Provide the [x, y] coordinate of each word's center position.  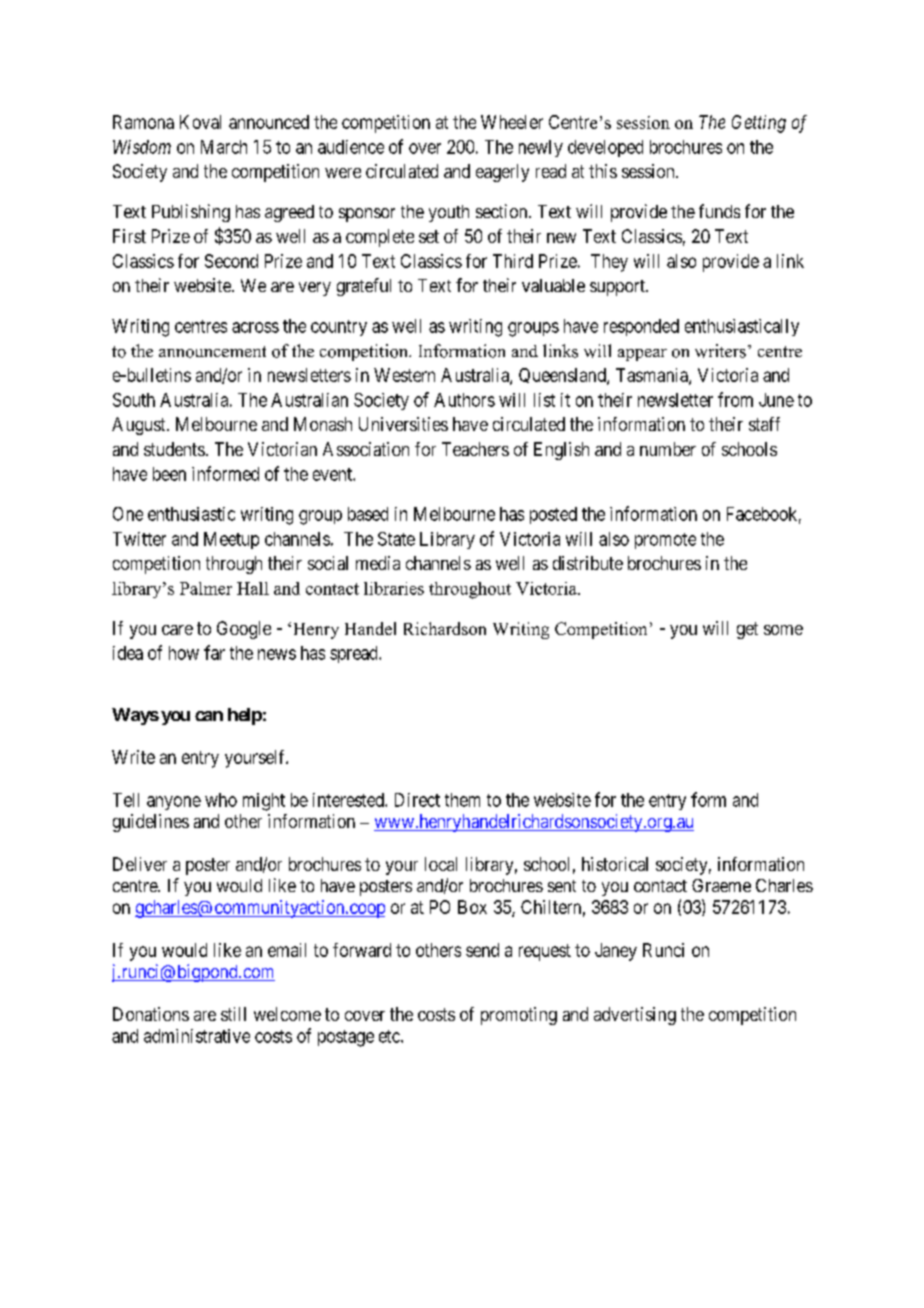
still [233, 1014]
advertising [635, 1016]
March [224, 147]
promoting [519, 1016]
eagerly [502, 173]
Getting [759, 124]
